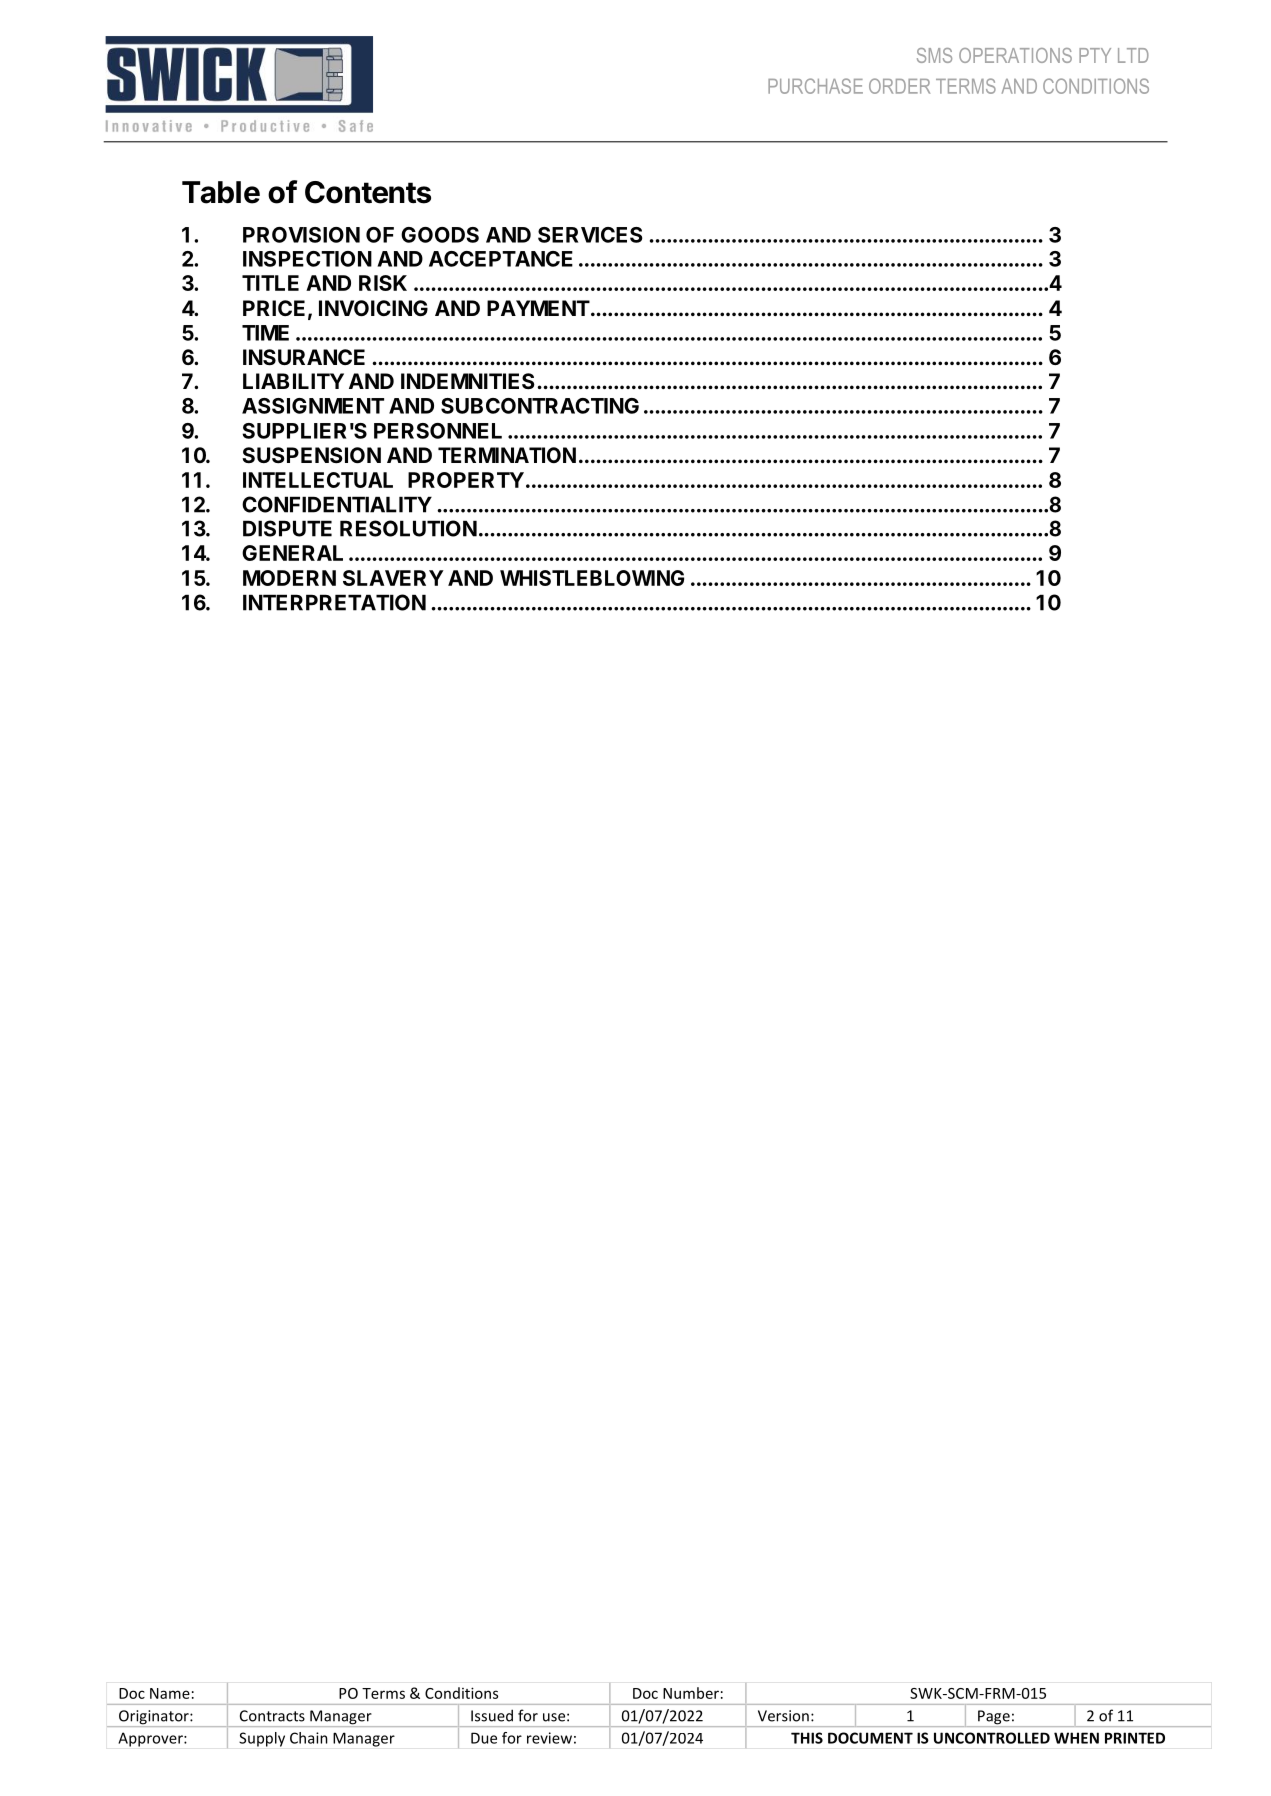 This document has width=1271, height=1796. I want to click on Number, so click(691, 1693).
